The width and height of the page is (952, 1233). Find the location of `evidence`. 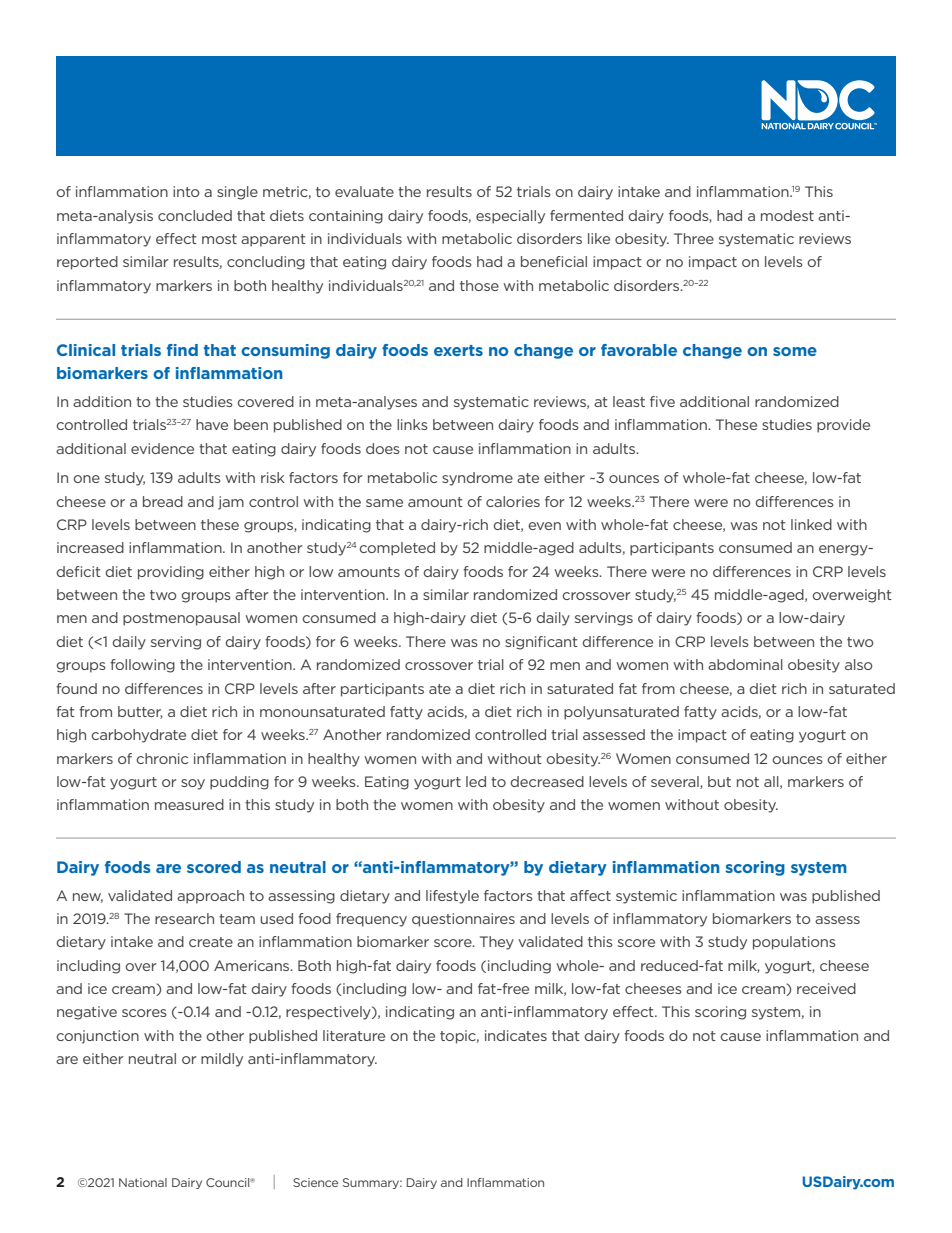

evidence is located at coordinates (162, 448).
